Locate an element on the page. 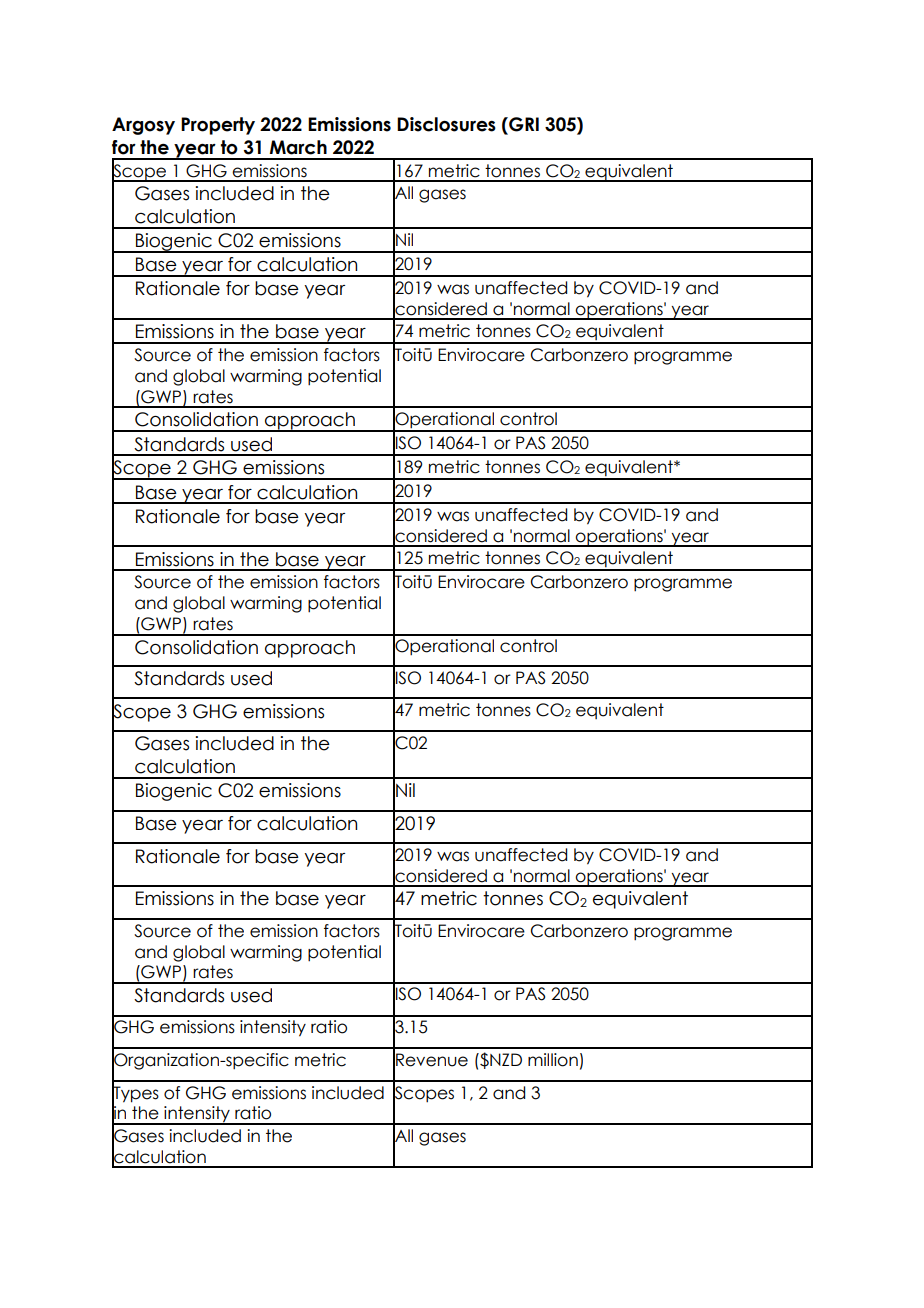 This document has width=924, height=1308. million is located at coordinates (553, 1060).
